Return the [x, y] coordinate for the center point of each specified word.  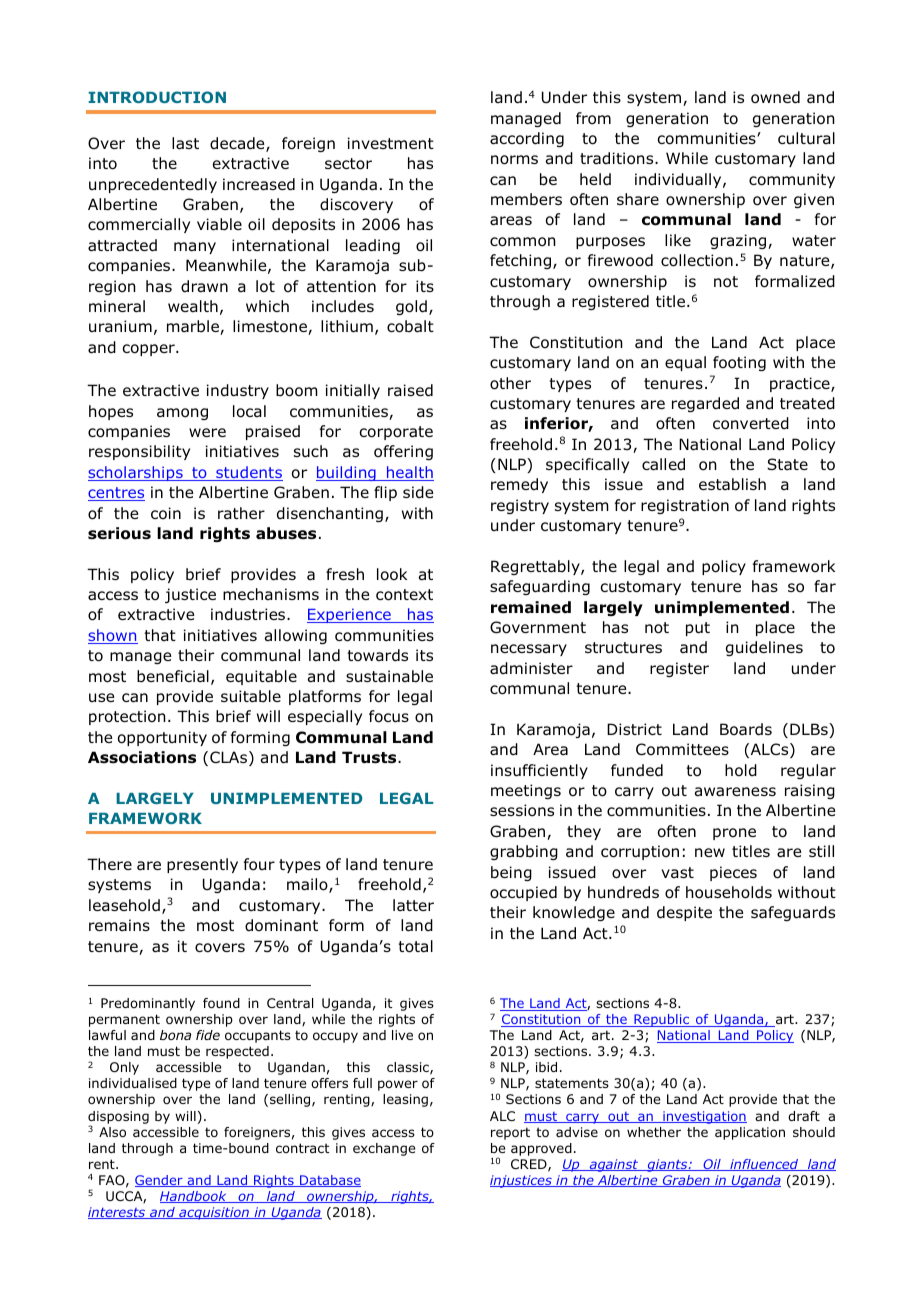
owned [775, 97]
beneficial [173, 676]
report [510, 1133]
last [185, 143]
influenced [764, 1165]
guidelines [764, 648]
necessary [529, 650]
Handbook [194, 1197]
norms [514, 160]
